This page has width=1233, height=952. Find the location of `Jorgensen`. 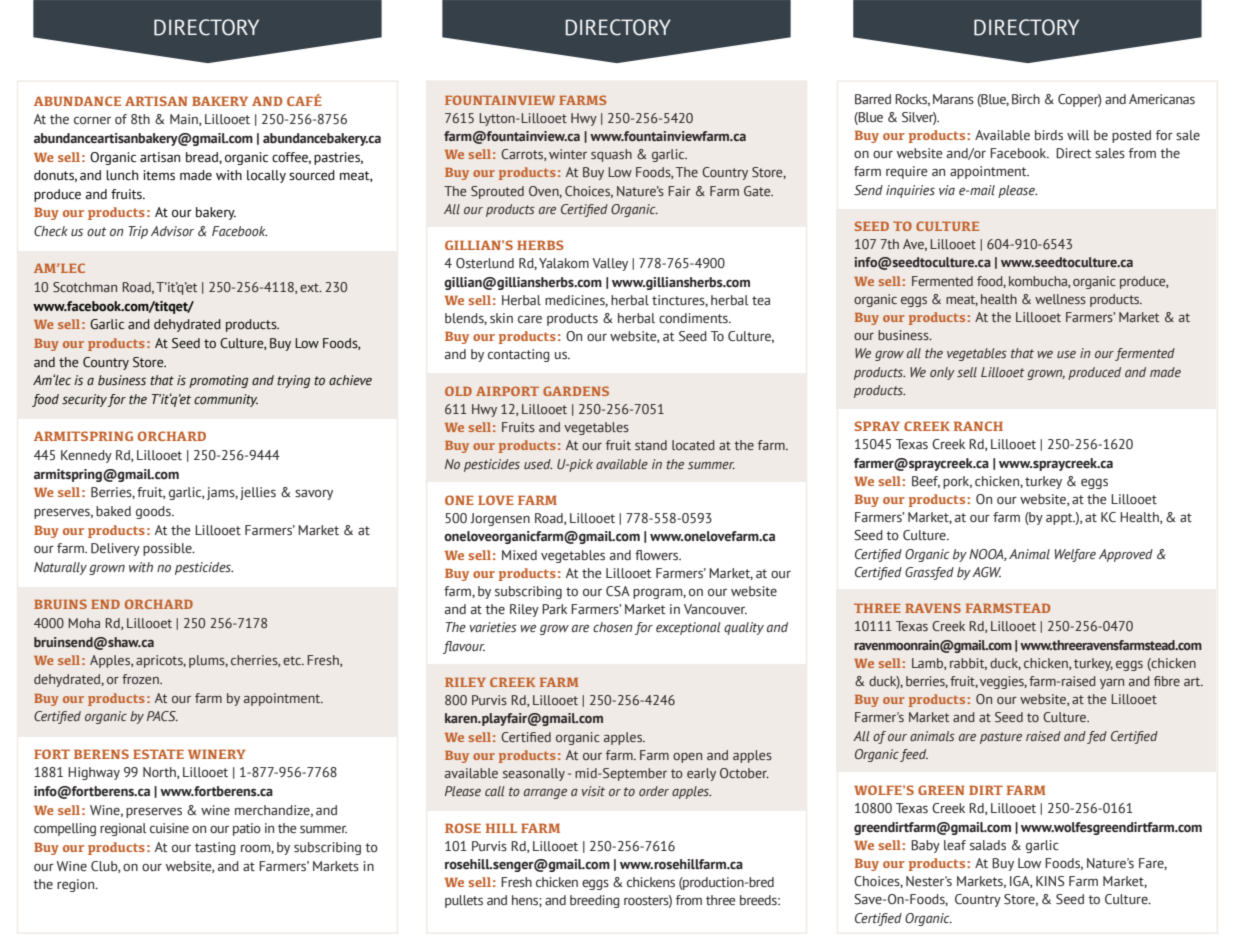

Jorgensen is located at coordinates (500, 519).
